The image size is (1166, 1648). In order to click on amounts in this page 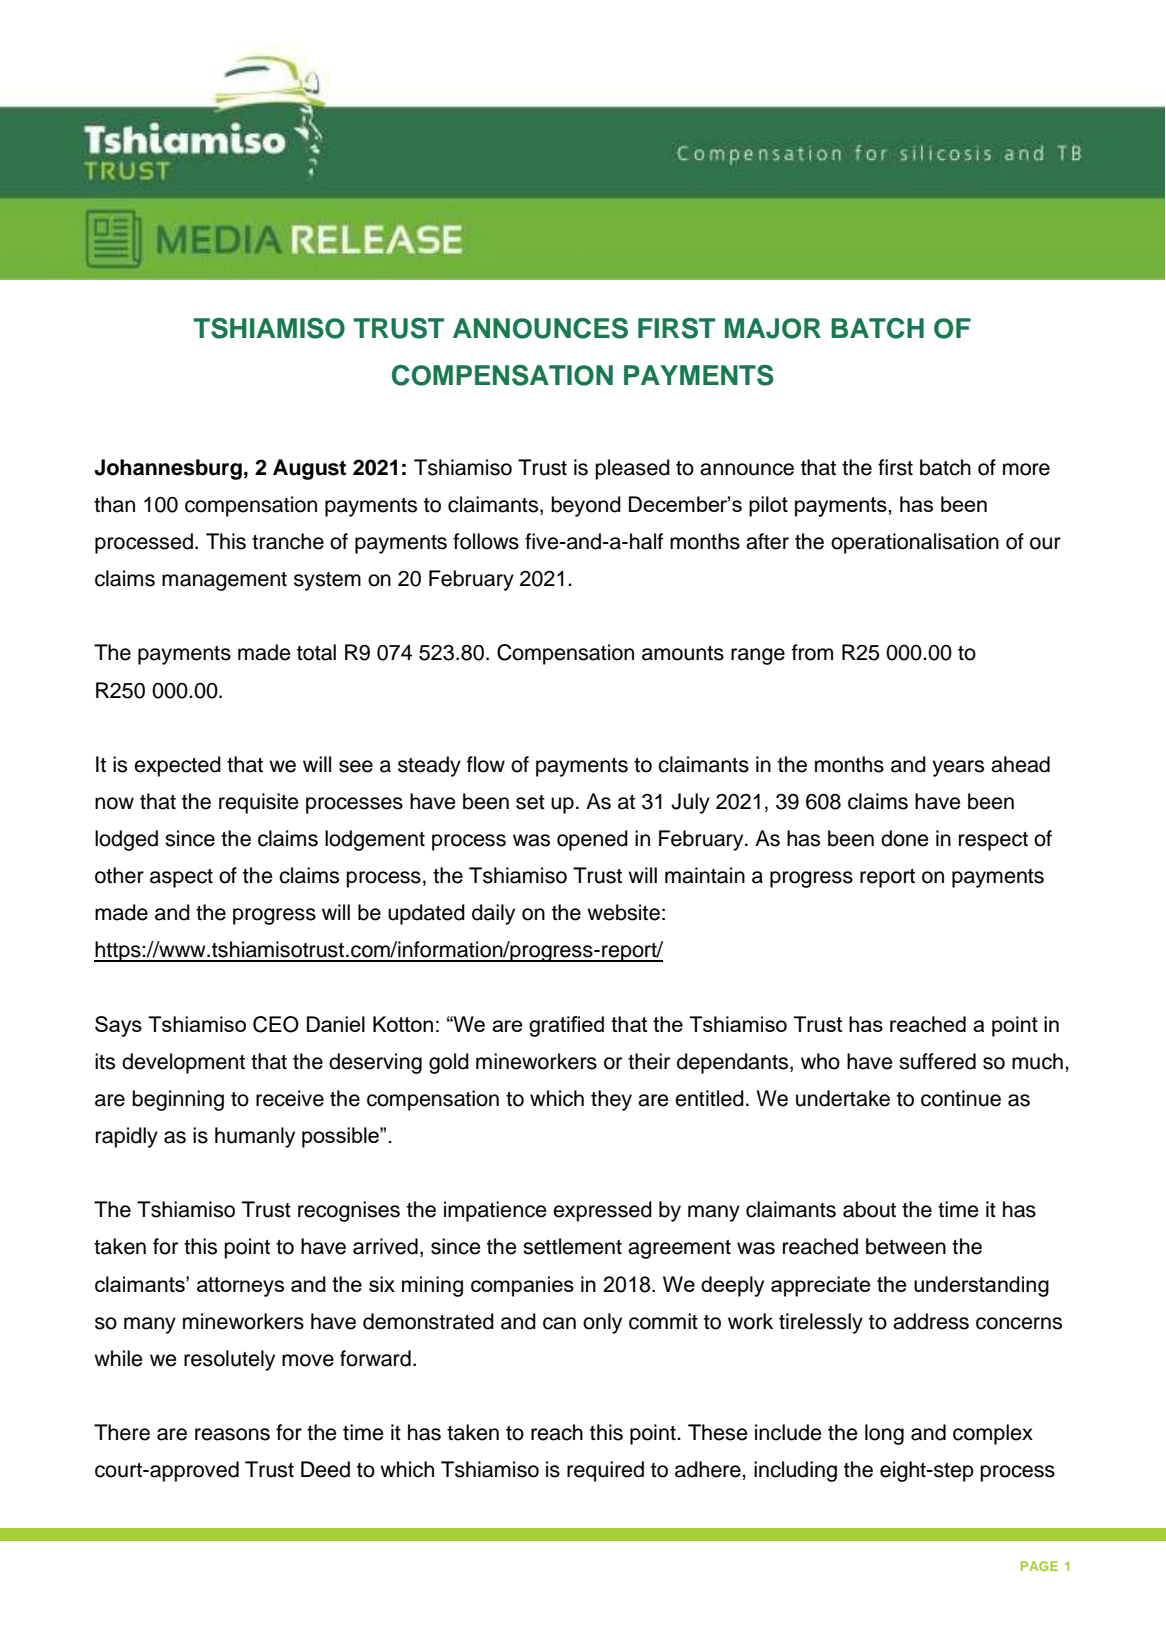, I will do `click(683, 653)`.
